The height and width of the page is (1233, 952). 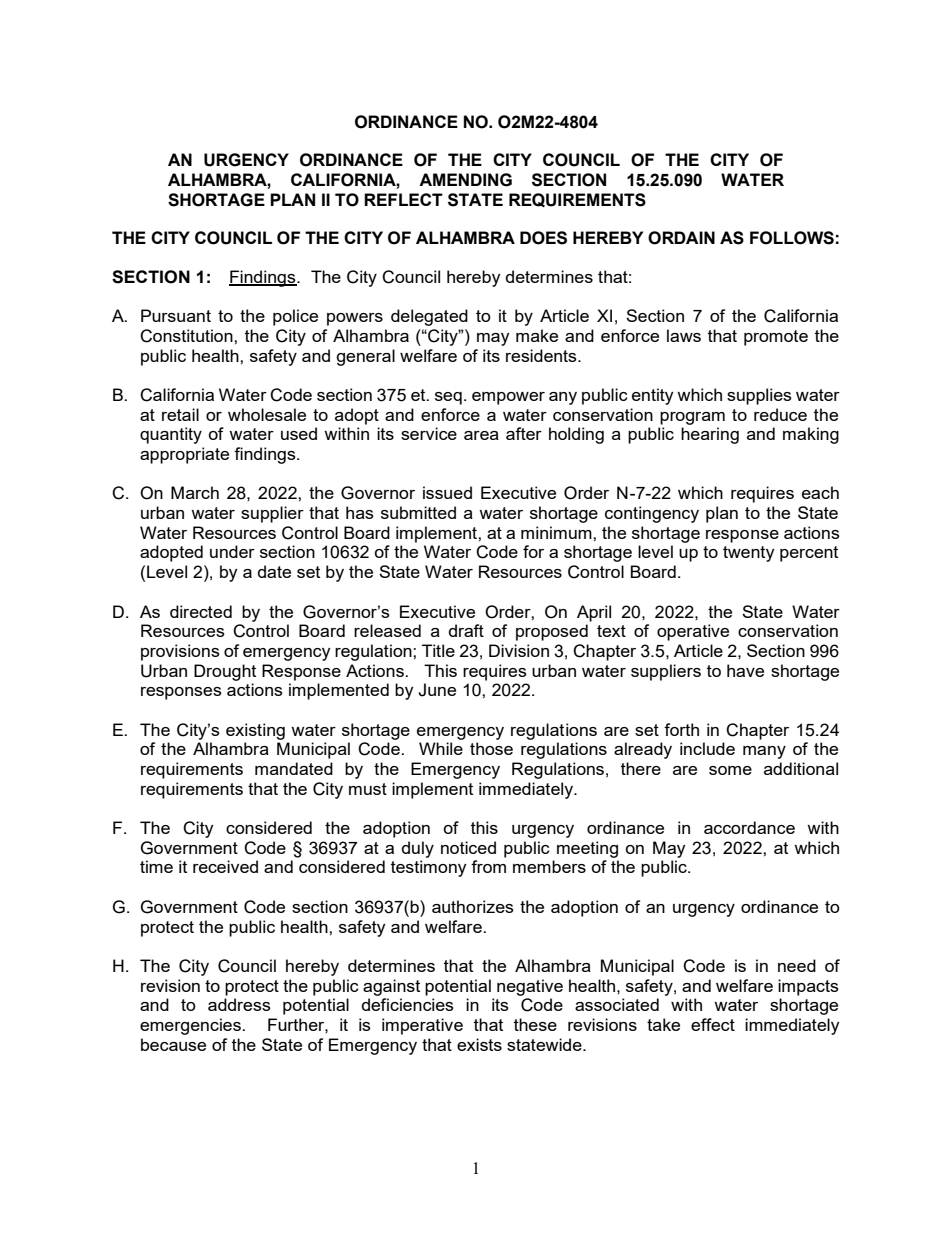 I want to click on those, so click(x=491, y=748).
